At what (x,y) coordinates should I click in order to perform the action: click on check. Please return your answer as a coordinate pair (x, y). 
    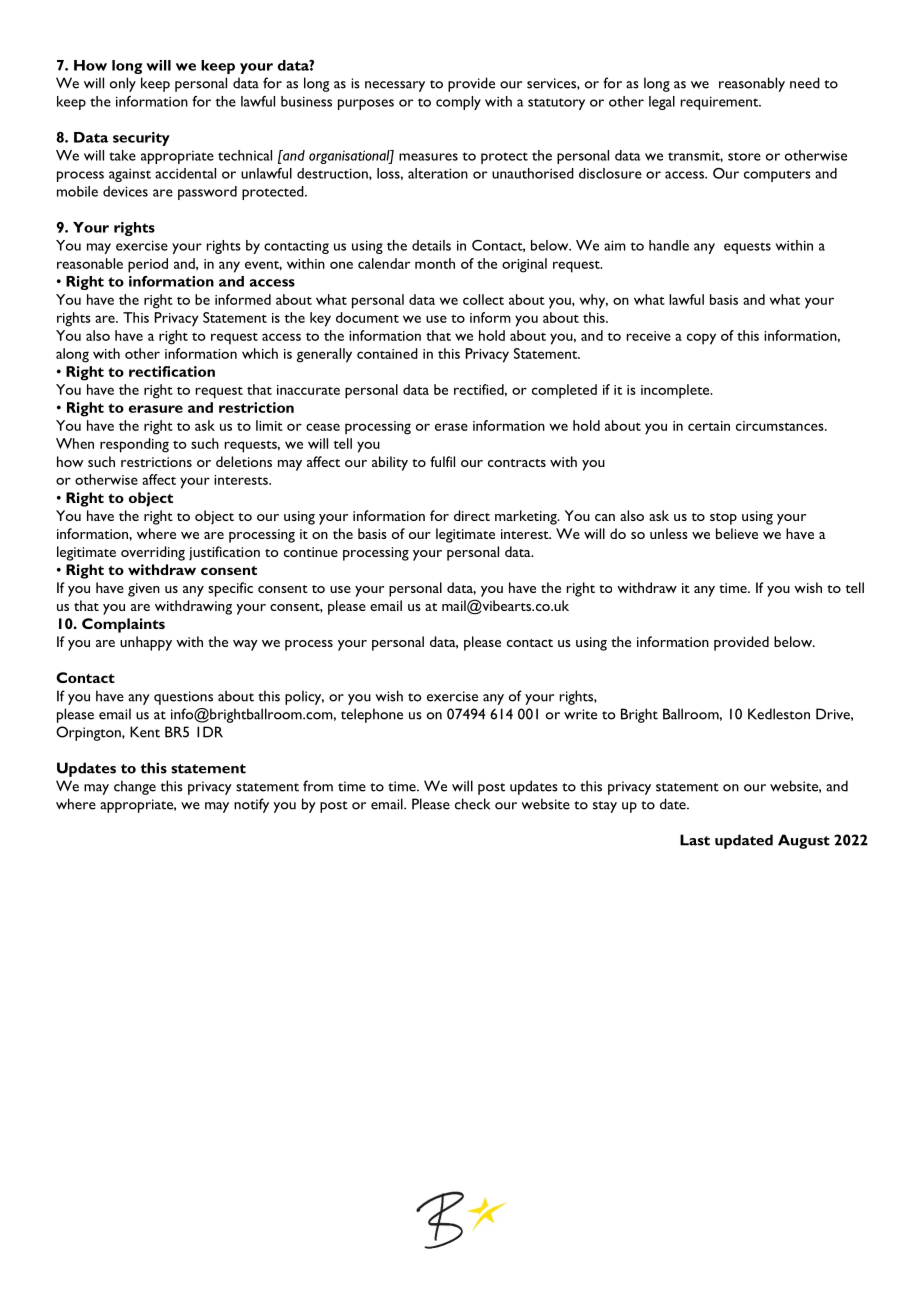
    Looking at the image, I should click on (472, 804).
